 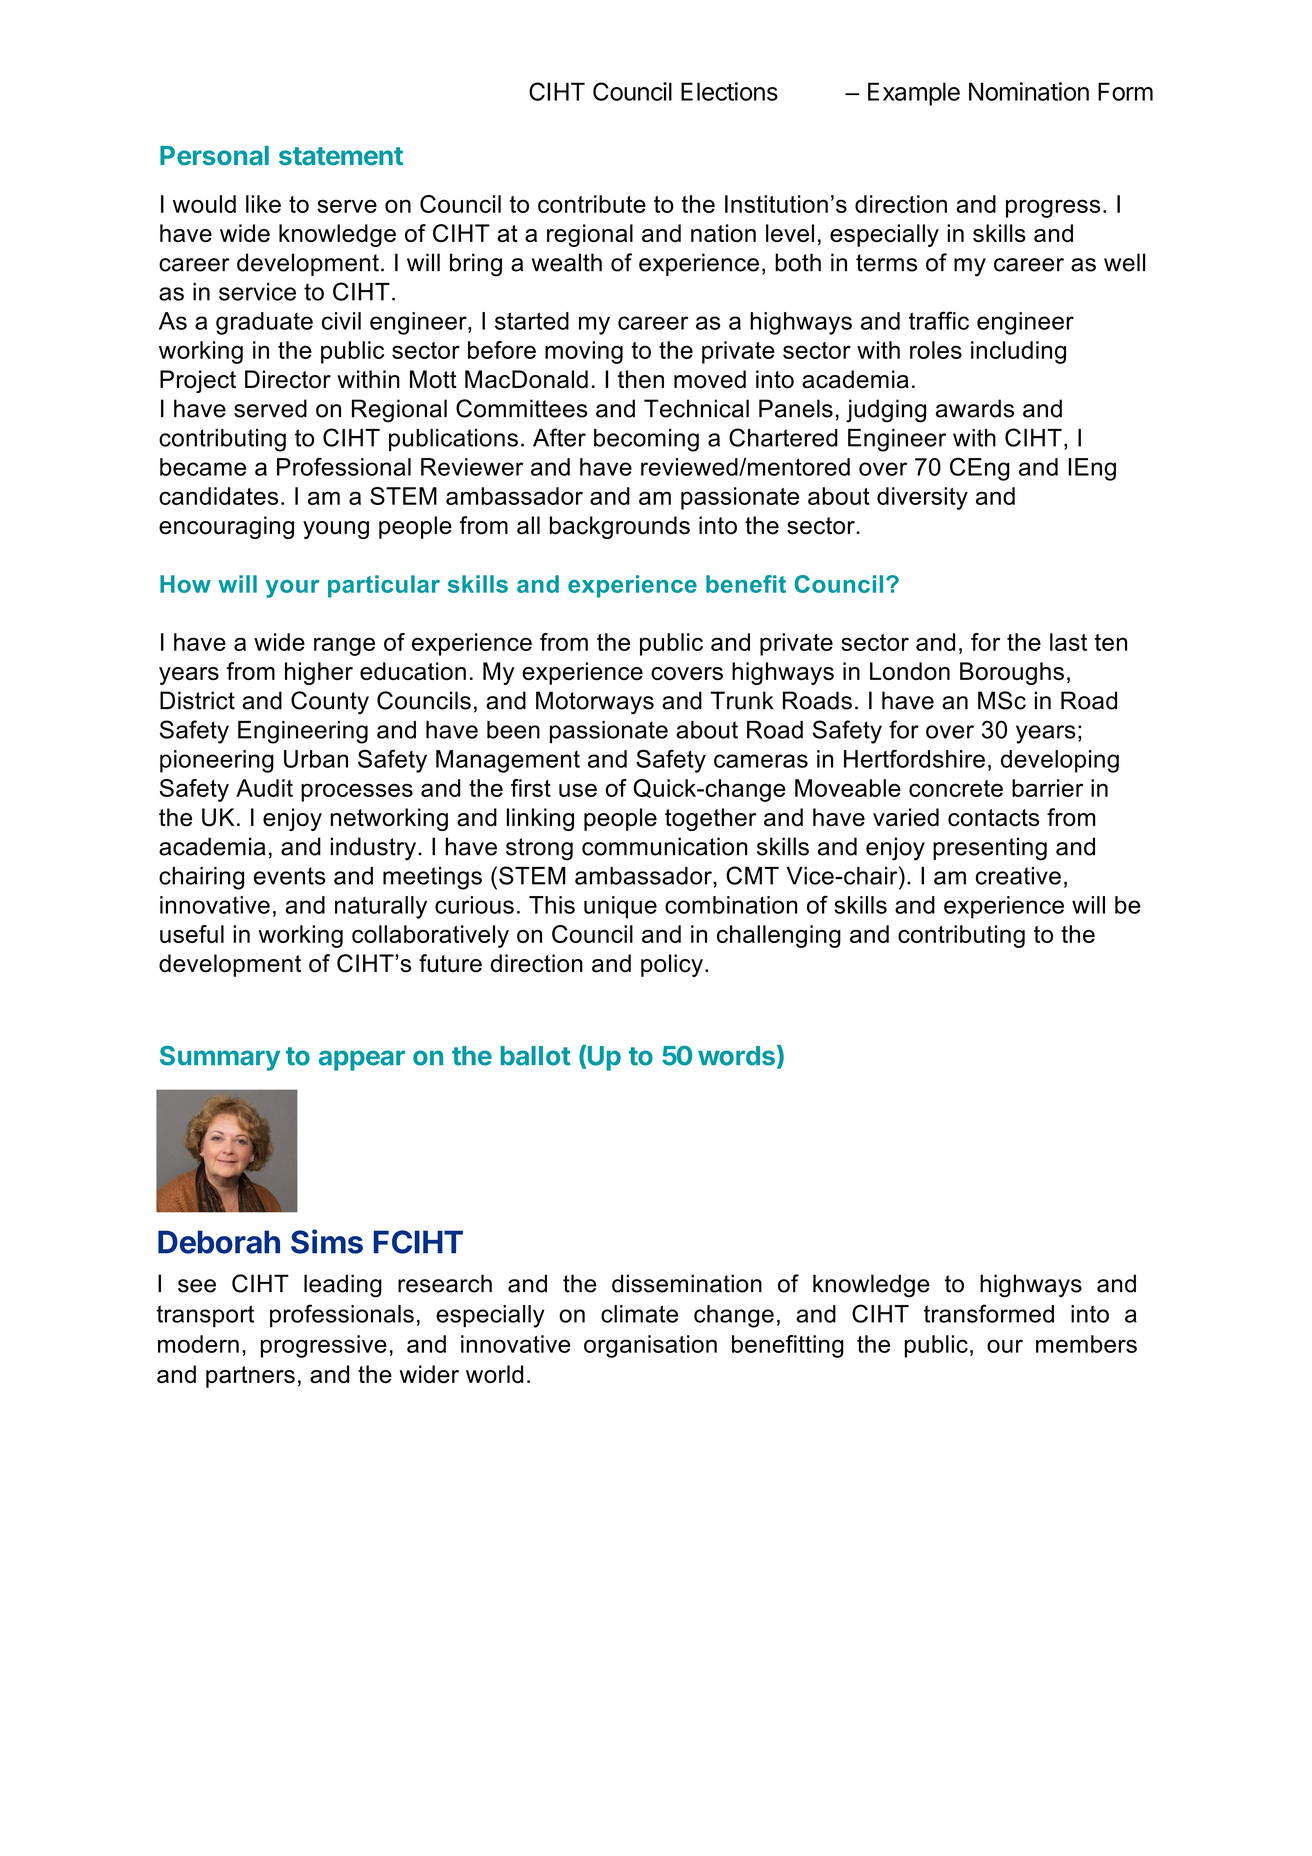 I want to click on developing, so click(x=1060, y=761).
